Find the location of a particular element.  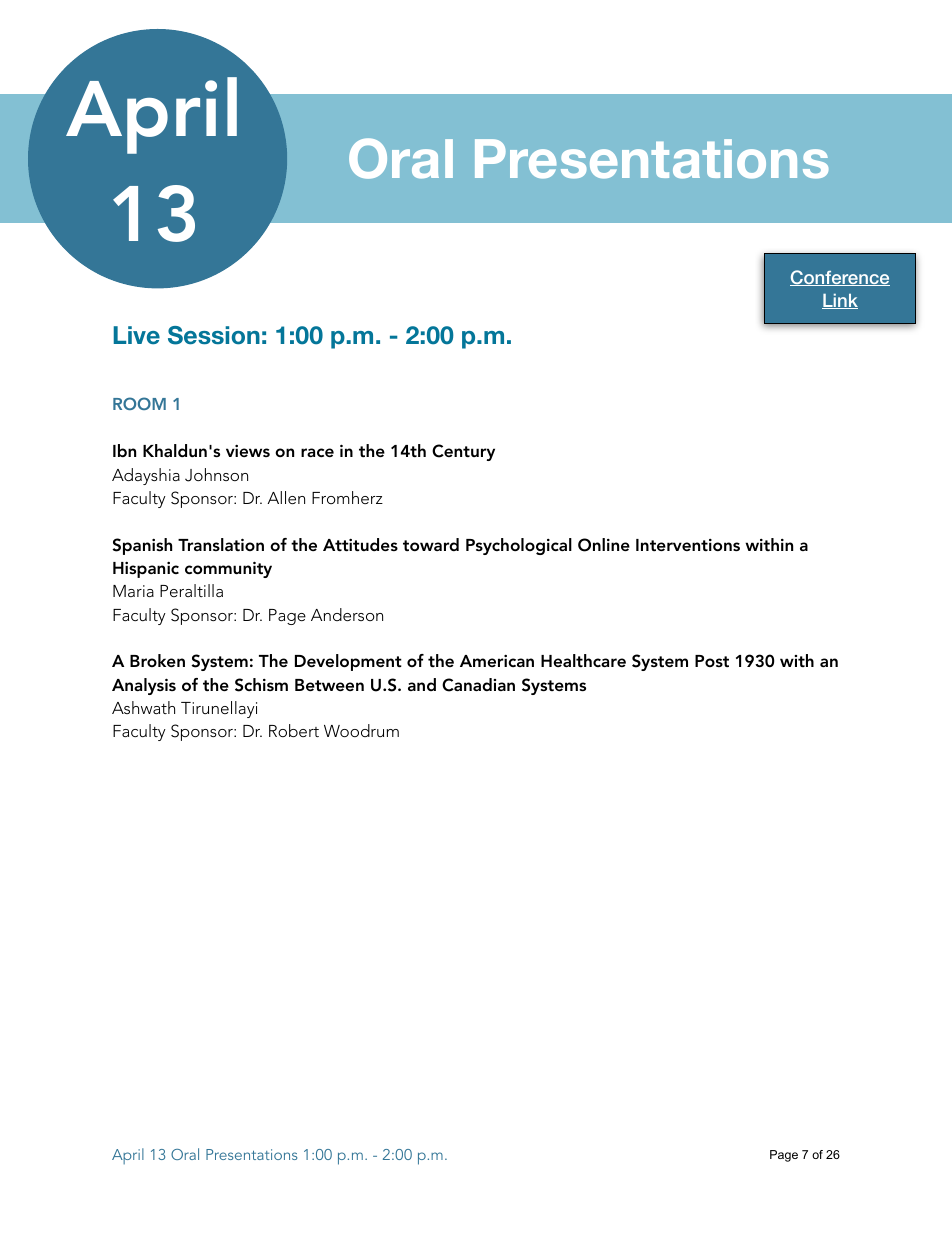

Interventions is located at coordinates (688, 545).
